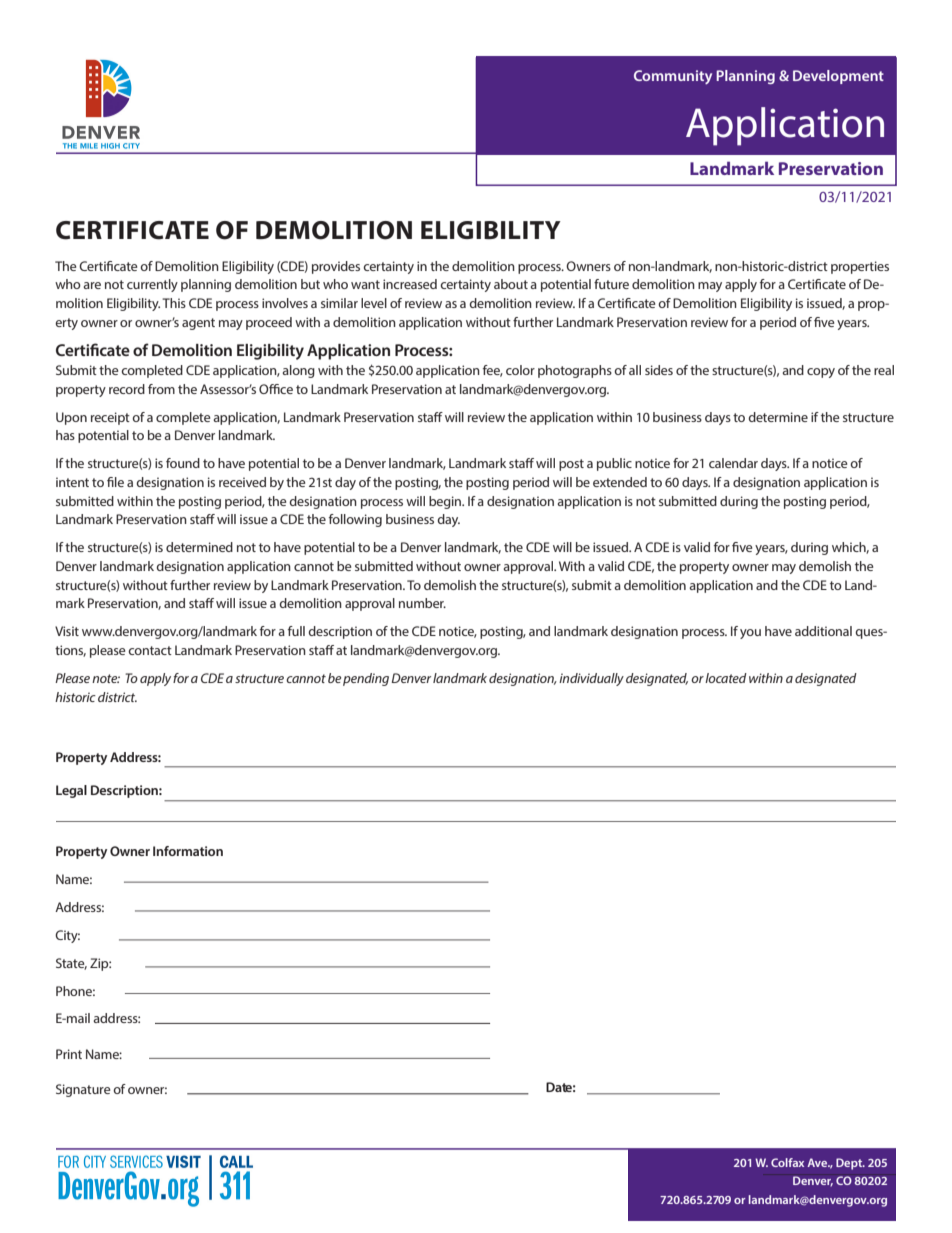 The width and height of the screenshot is (952, 1233). What do you see at coordinates (850, 1164) in the screenshot?
I see `Dept` at bounding box center [850, 1164].
